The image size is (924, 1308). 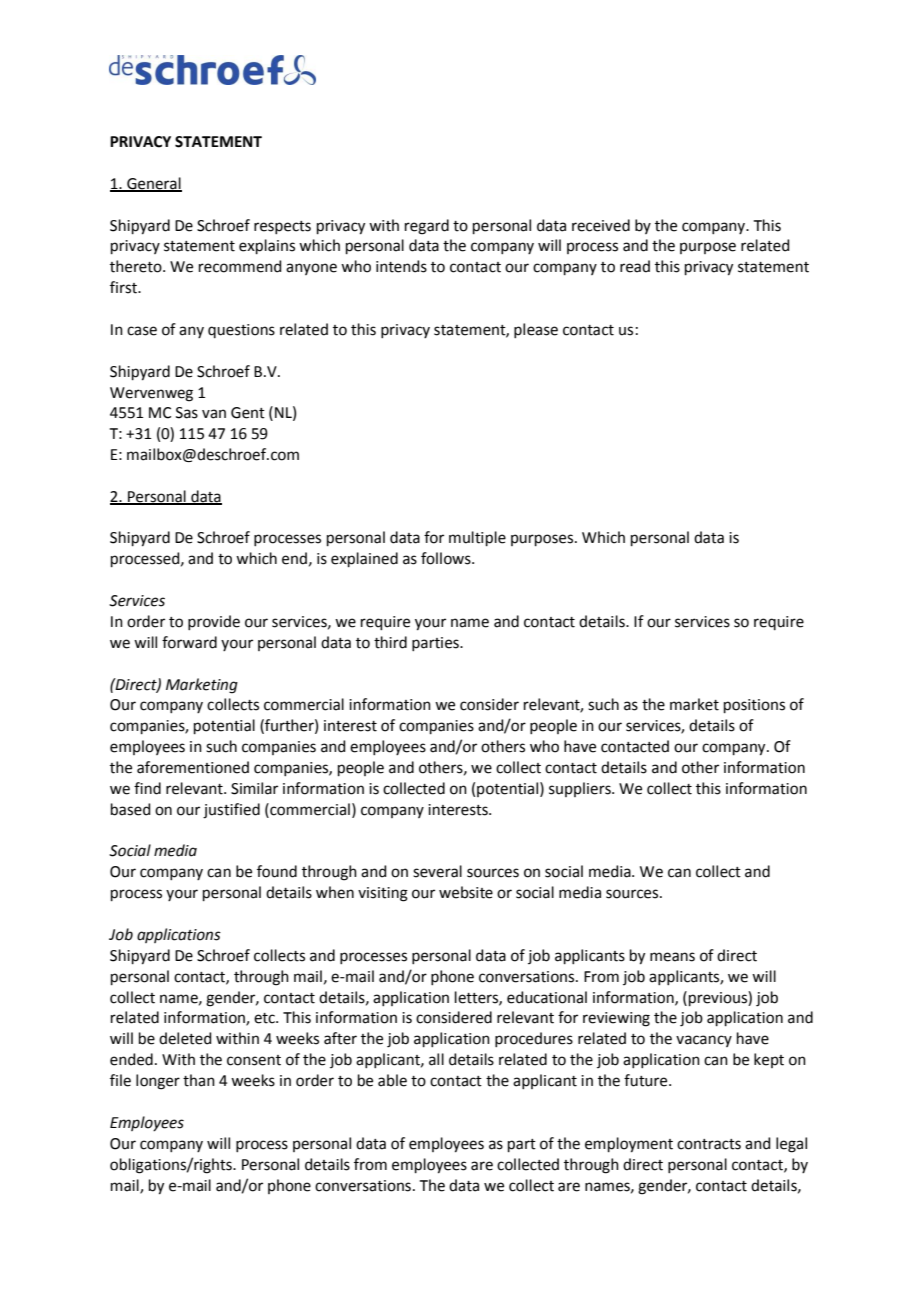 What do you see at coordinates (447, 558) in the screenshot?
I see `follows` at bounding box center [447, 558].
